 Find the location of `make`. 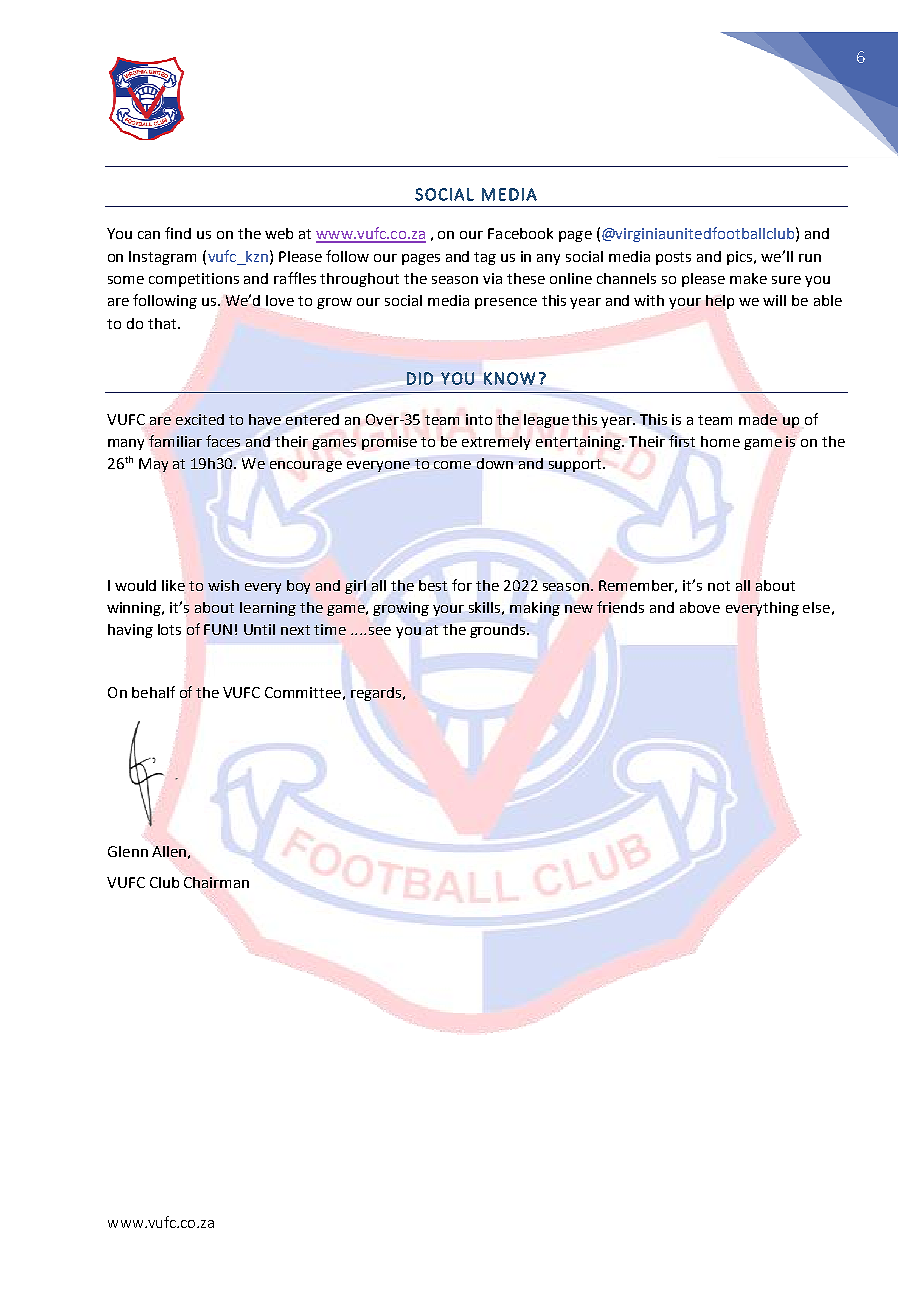

make is located at coordinates (748, 278).
